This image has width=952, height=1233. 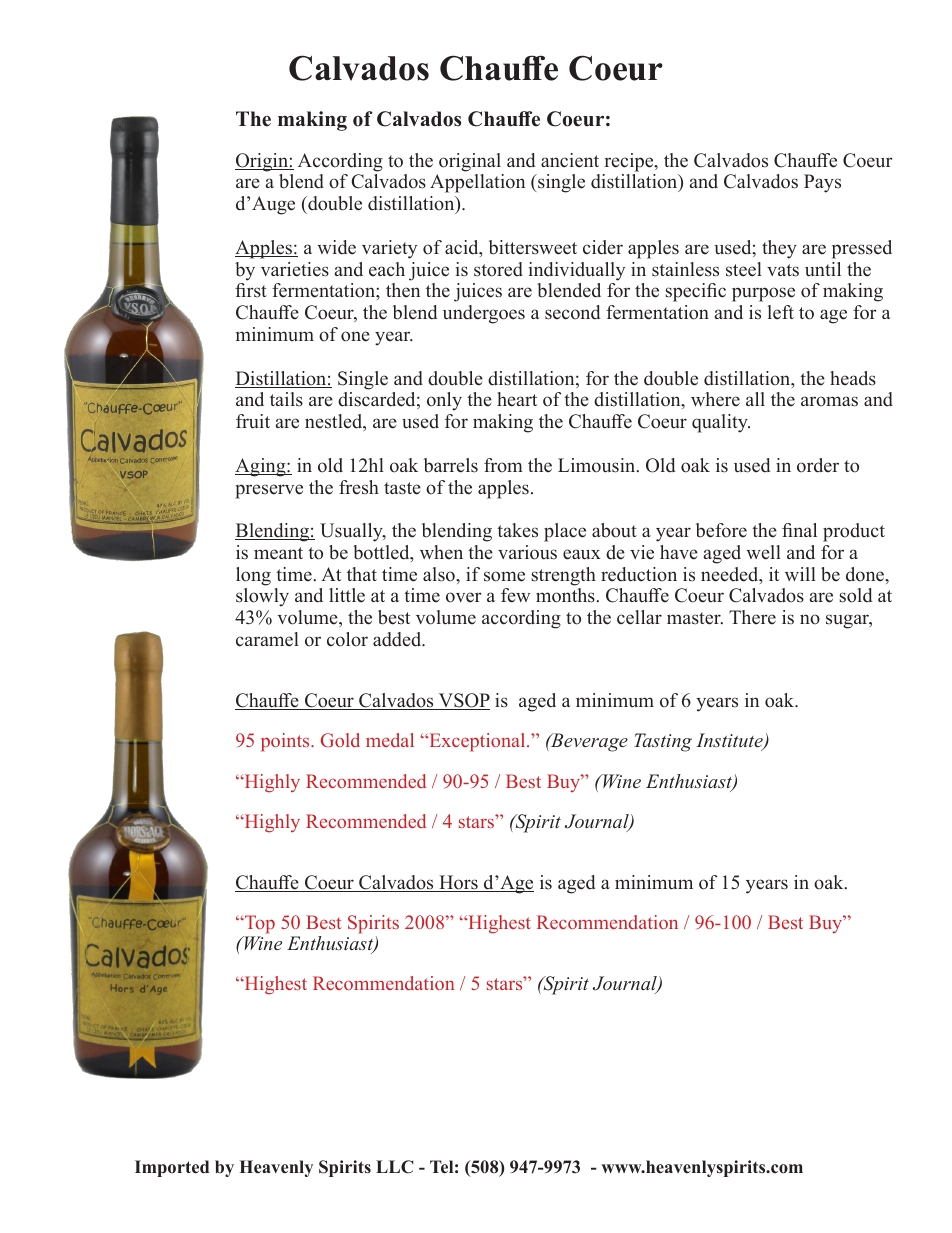 I want to click on Pays, so click(x=822, y=183).
